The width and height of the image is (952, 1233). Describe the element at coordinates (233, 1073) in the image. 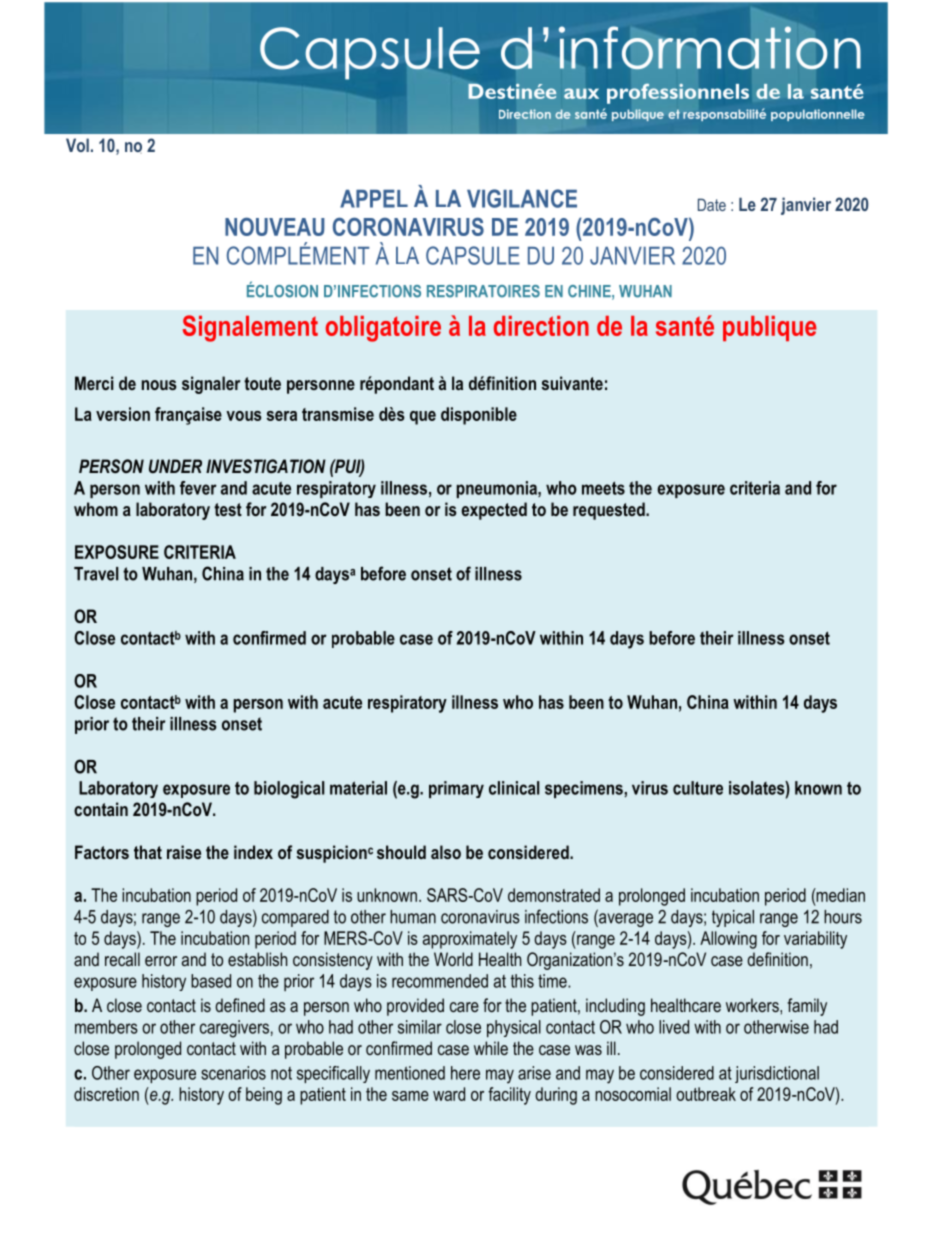

I see `scenarios` at that location.
